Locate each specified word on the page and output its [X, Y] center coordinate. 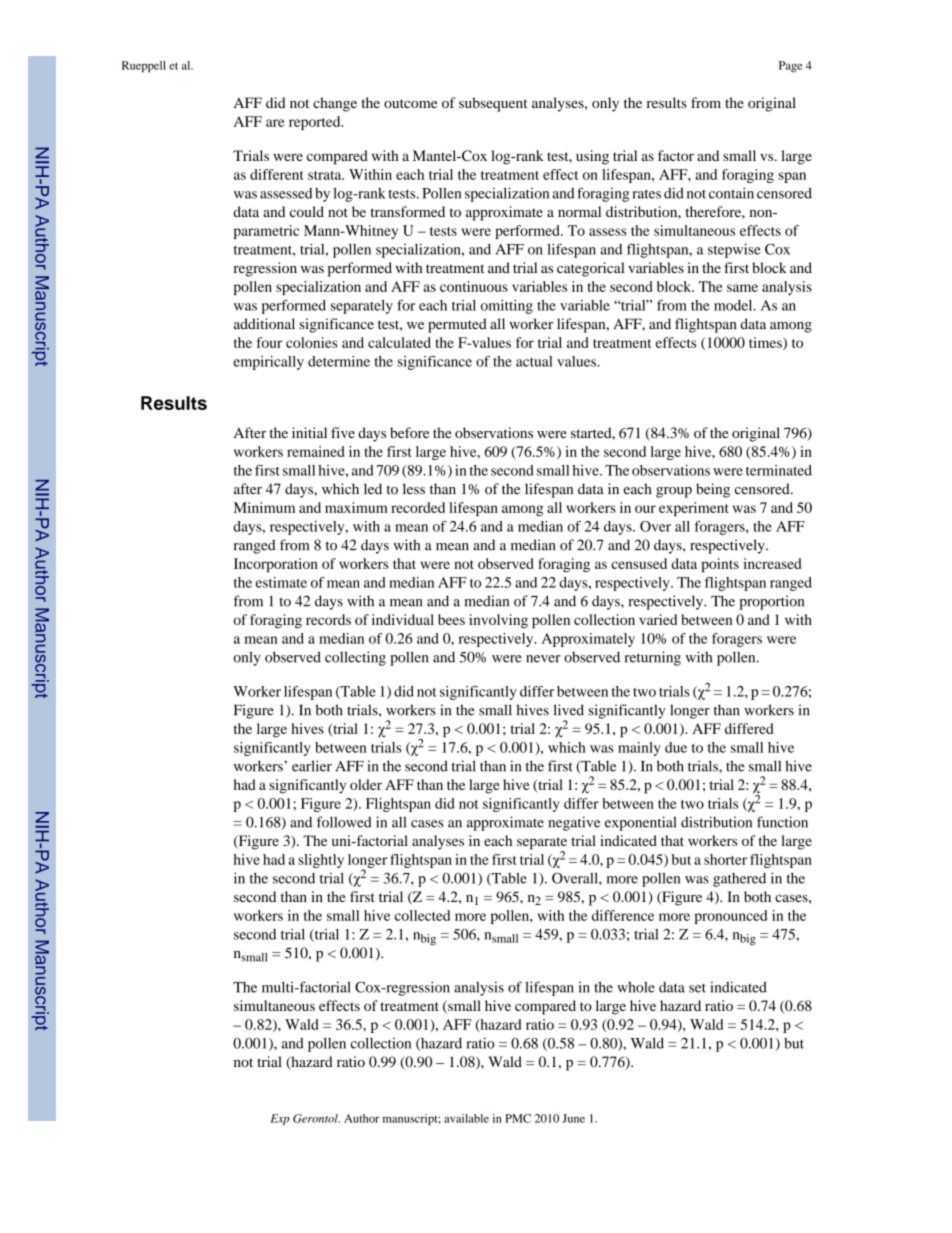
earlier [312, 766]
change [335, 104]
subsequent [493, 104]
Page [790, 67]
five [343, 432]
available [466, 1118]
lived [568, 710]
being [713, 490]
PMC [518, 1118]
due [676, 747]
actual [534, 361]
